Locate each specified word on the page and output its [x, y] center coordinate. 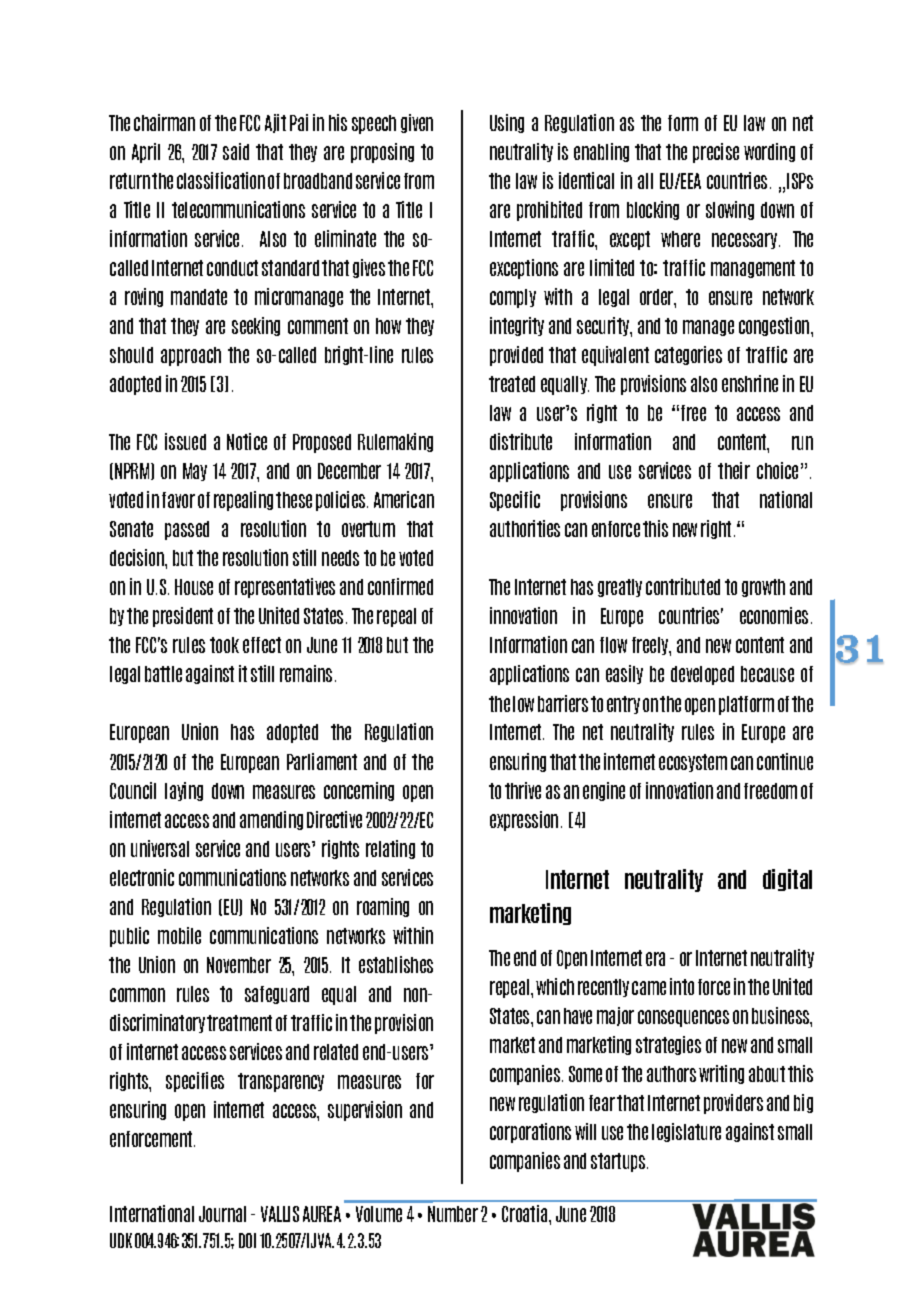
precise [716, 153]
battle [163, 674]
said [236, 151]
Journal [222, 1214]
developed [702, 675]
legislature [686, 1132]
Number [453, 1214]
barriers [563, 703]
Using [507, 123]
